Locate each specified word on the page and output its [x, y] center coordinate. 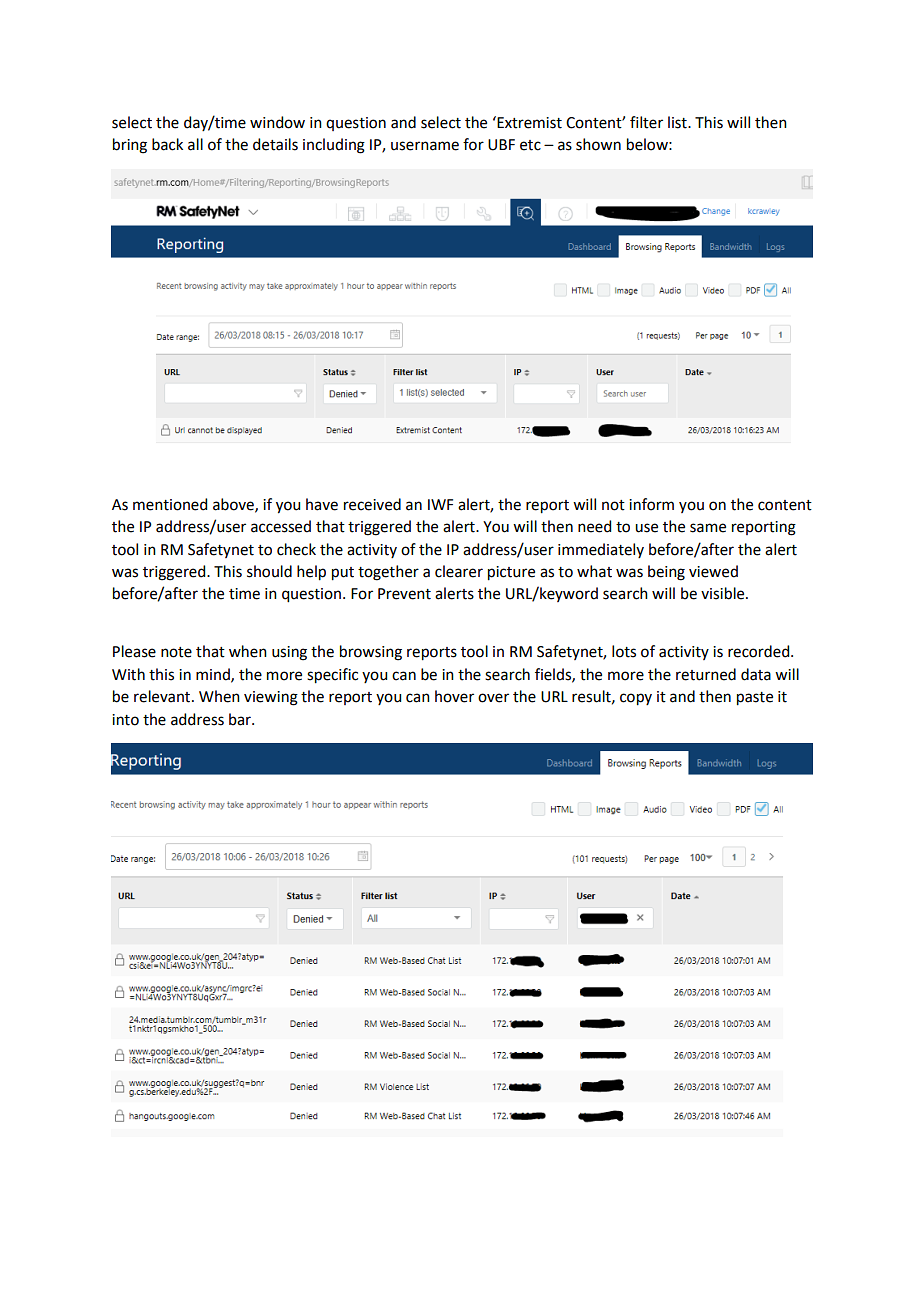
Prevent [404, 594]
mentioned [170, 504]
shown [598, 144]
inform [651, 504]
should [269, 571]
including [334, 146]
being [666, 573]
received [372, 504]
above [234, 505]
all [195, 144]
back [167, 144]
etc [530, 145]
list [678, 122]
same [708, 528]
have [322, 504]
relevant [163, 696]
